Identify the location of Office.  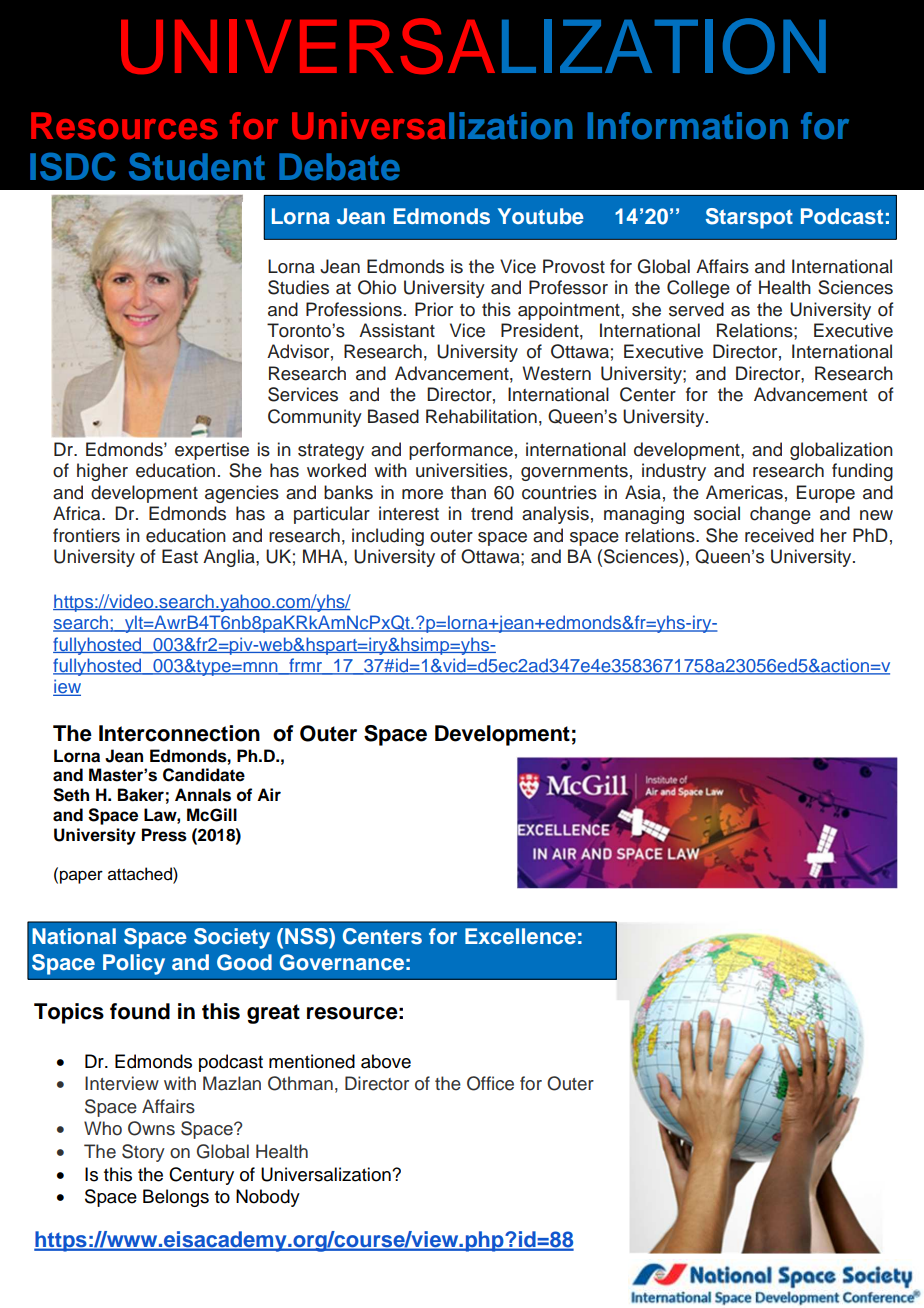
(490, 1083).
